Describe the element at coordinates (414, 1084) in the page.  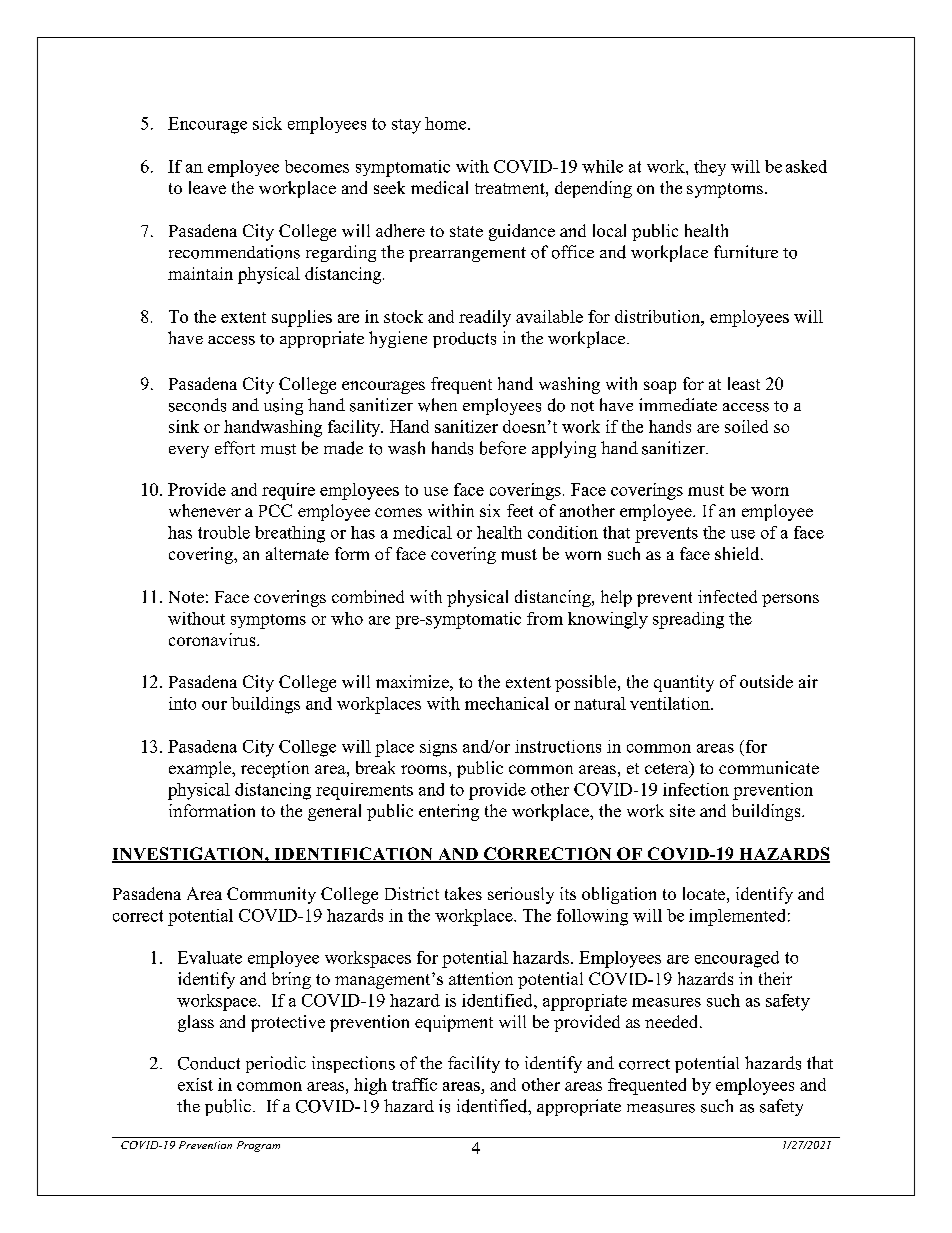
I see `traffic` at that location.
